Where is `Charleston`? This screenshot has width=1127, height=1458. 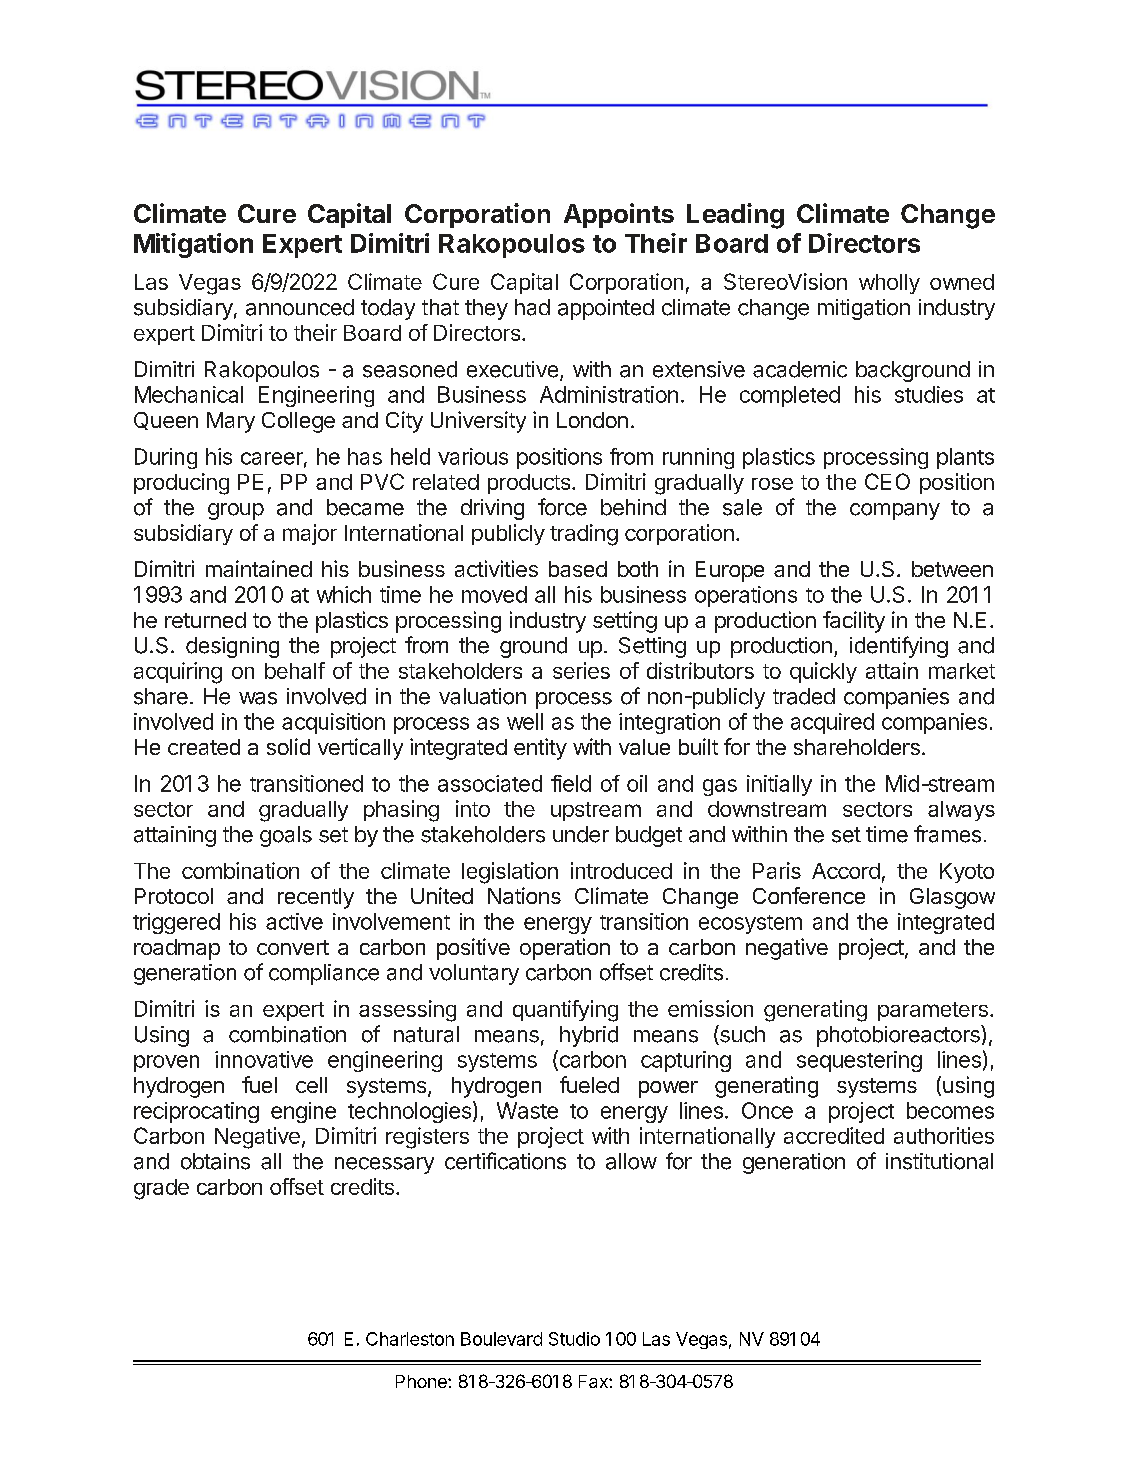
Charleston is located at coordinates (410, 1339).
